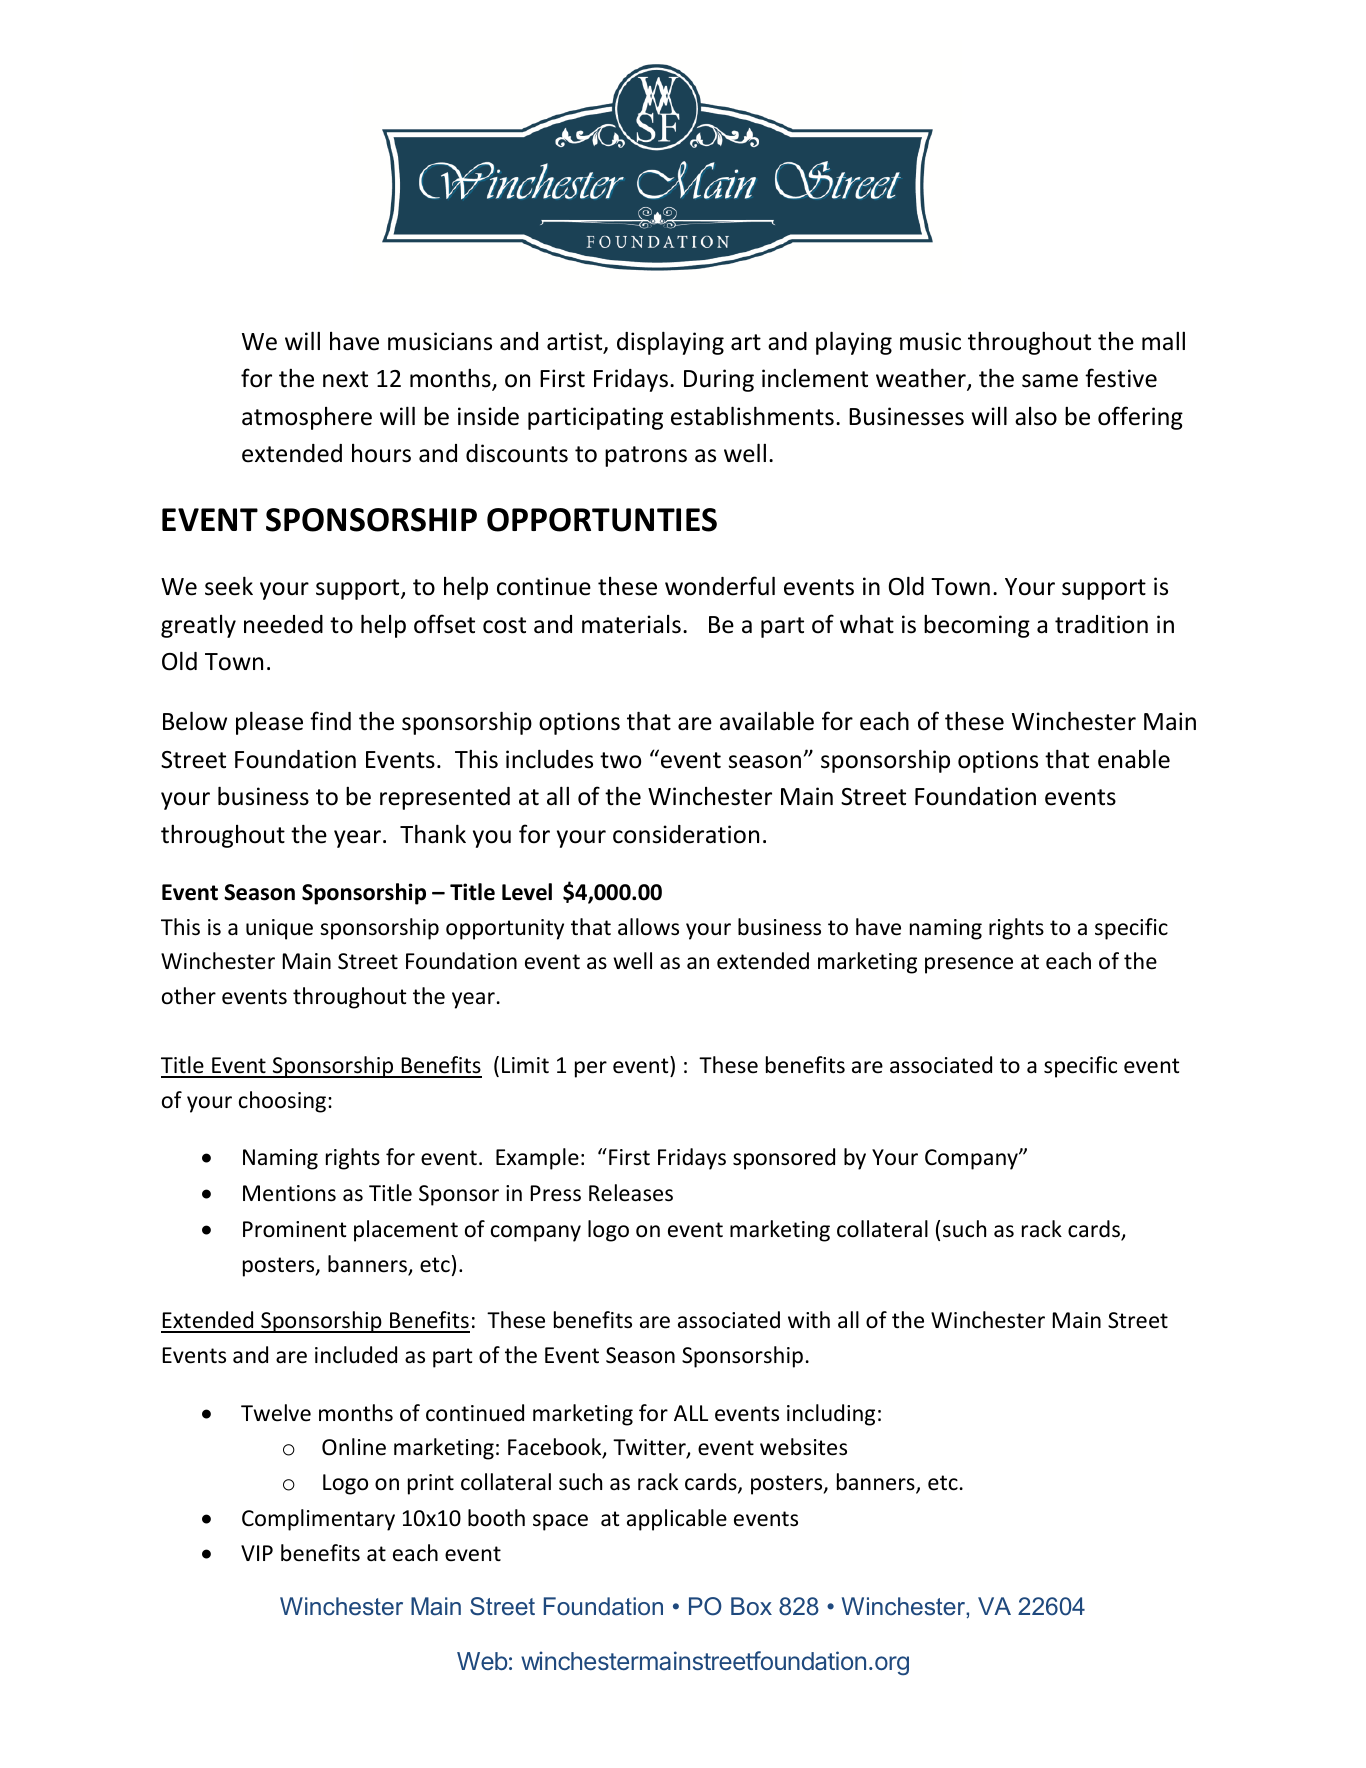 This screenshot has width=1366, height=1768. Describe the element at coordinates (257, 1553) in the screenshot. I see `VIP` at that location.
